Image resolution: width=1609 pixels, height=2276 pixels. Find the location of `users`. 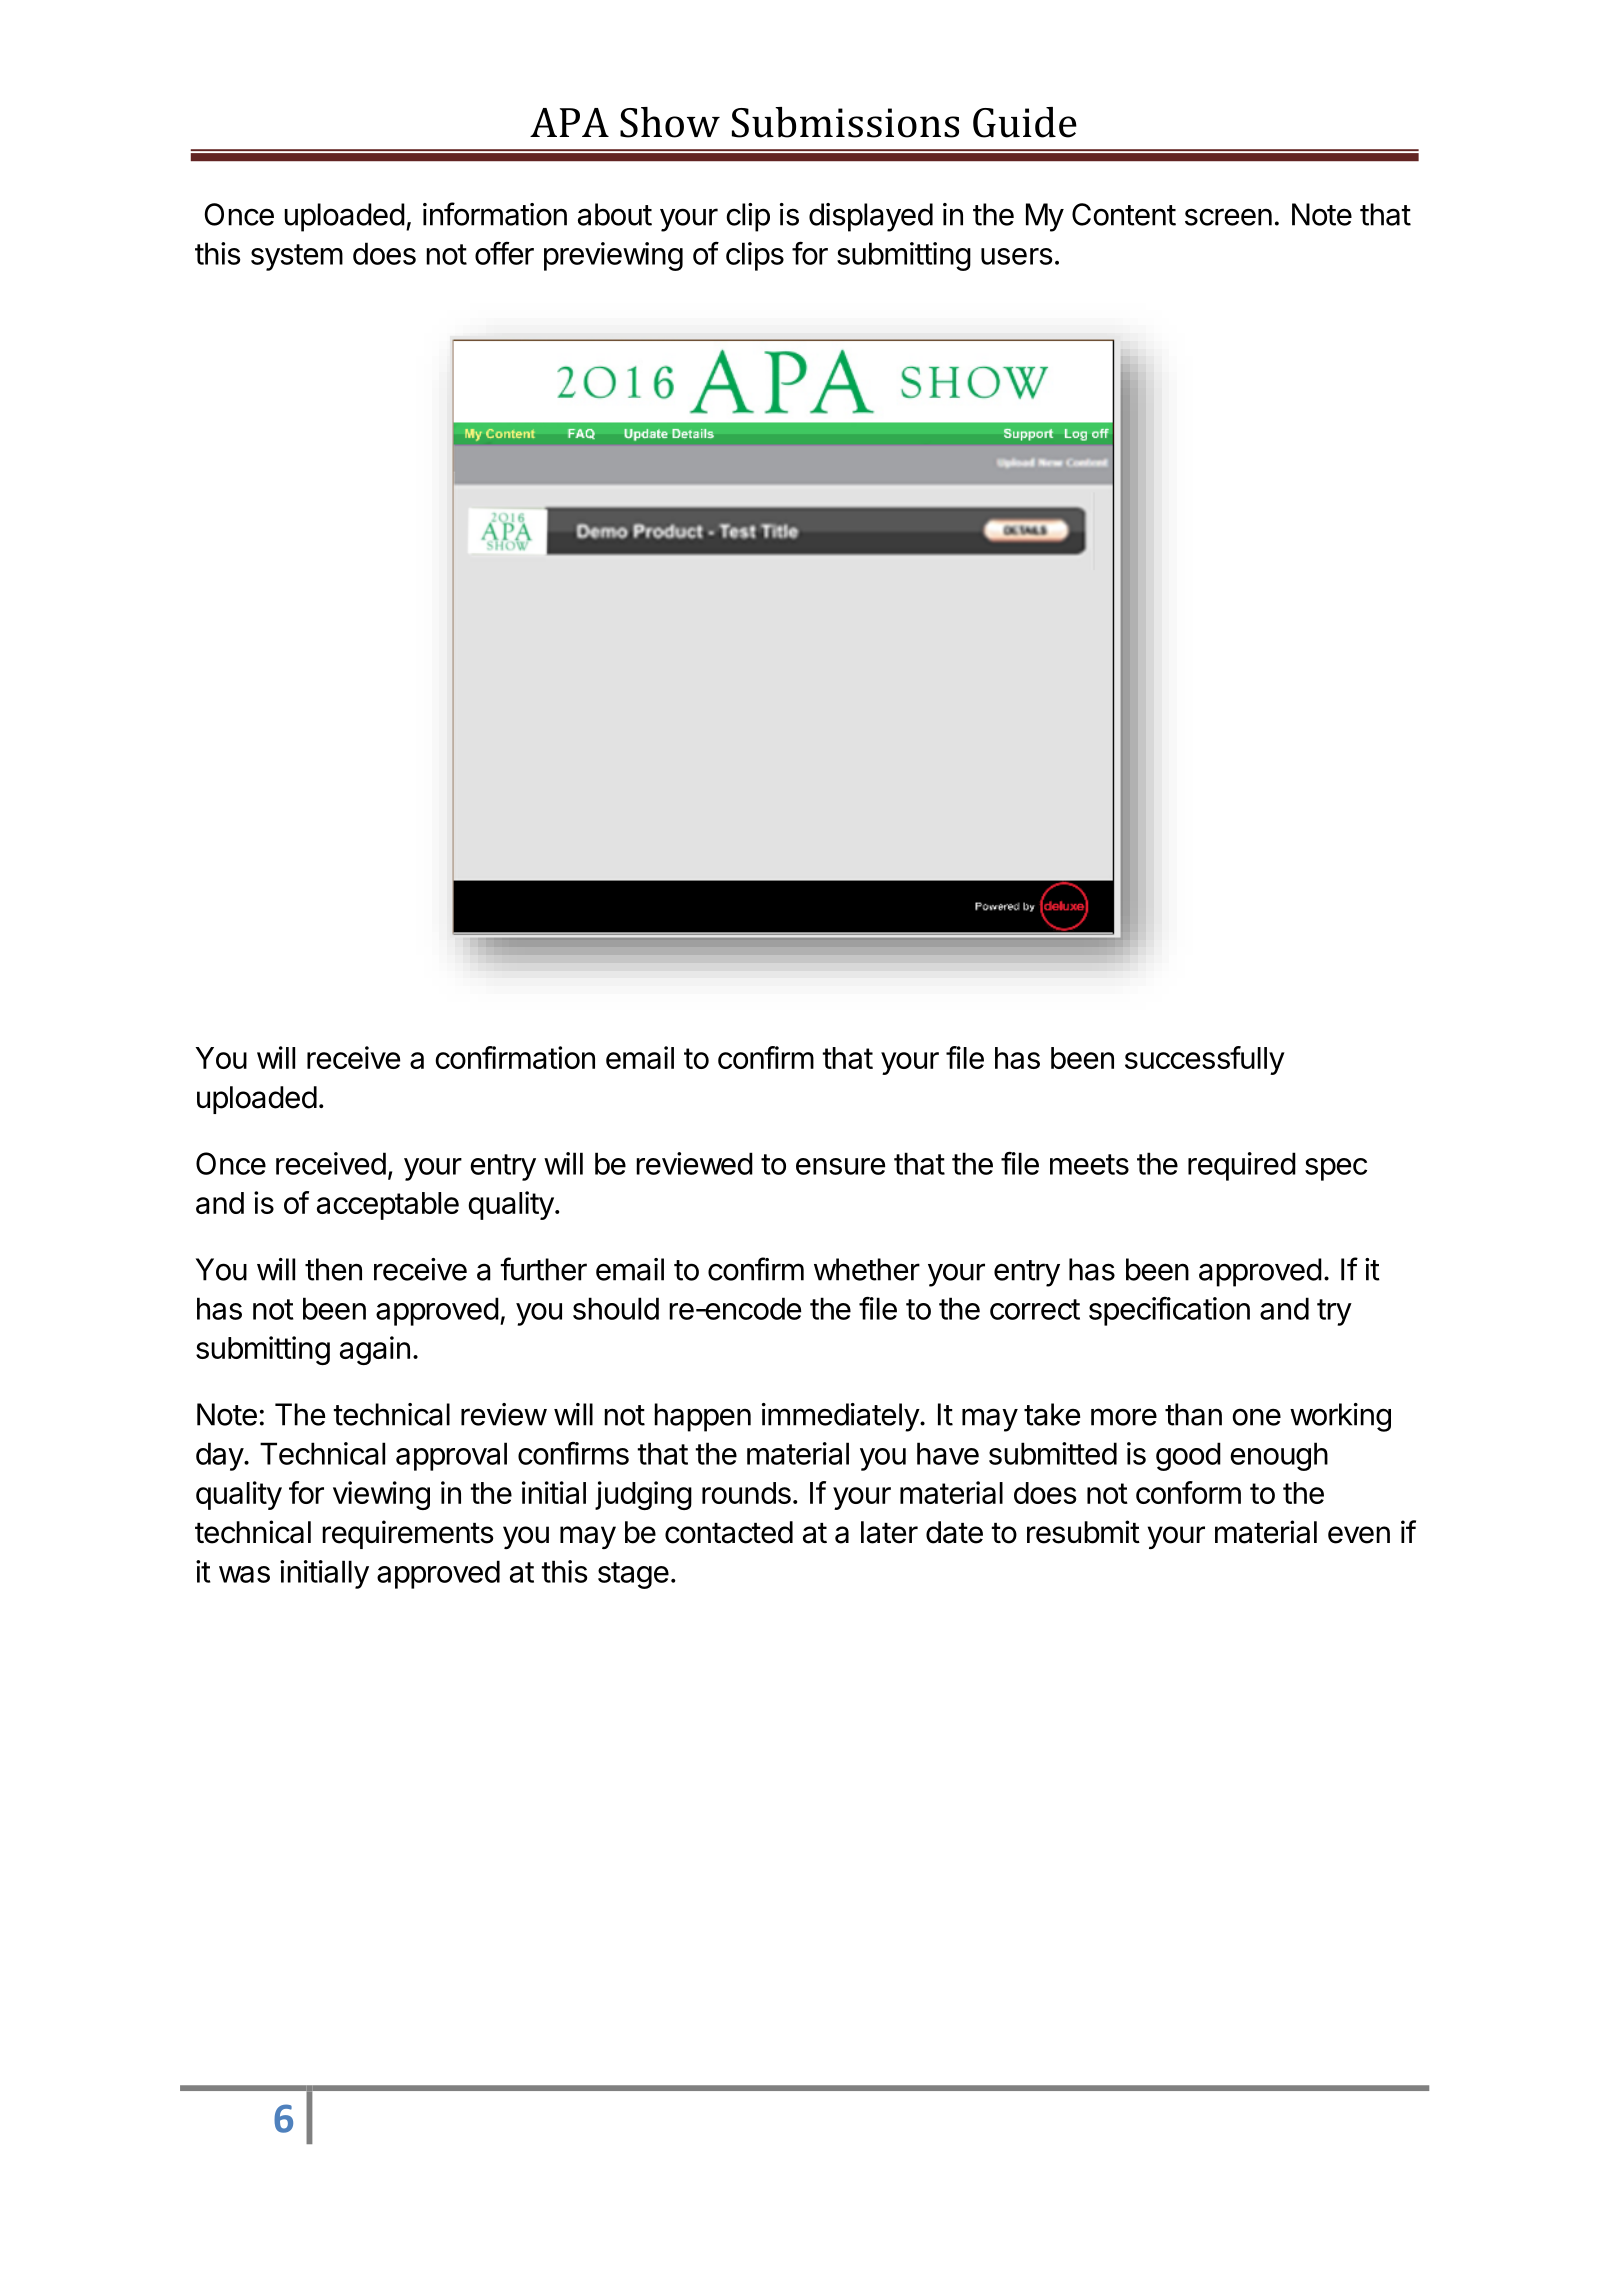

users is located at coordinates (1017, 256).
